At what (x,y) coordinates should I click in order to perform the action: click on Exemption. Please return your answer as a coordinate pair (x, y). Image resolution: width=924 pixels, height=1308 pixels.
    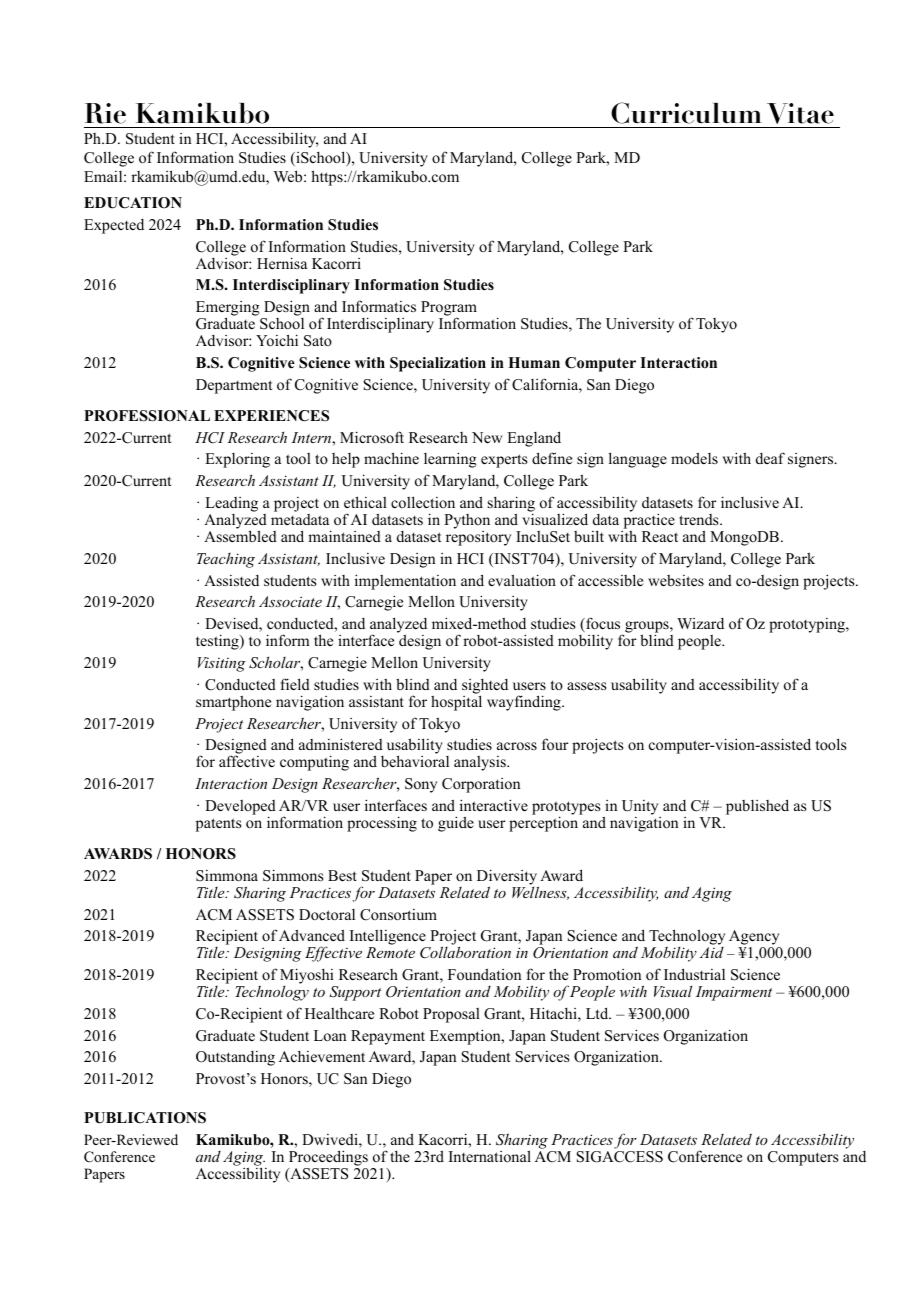
    Looking at the image, I should click on (466, 1037).
